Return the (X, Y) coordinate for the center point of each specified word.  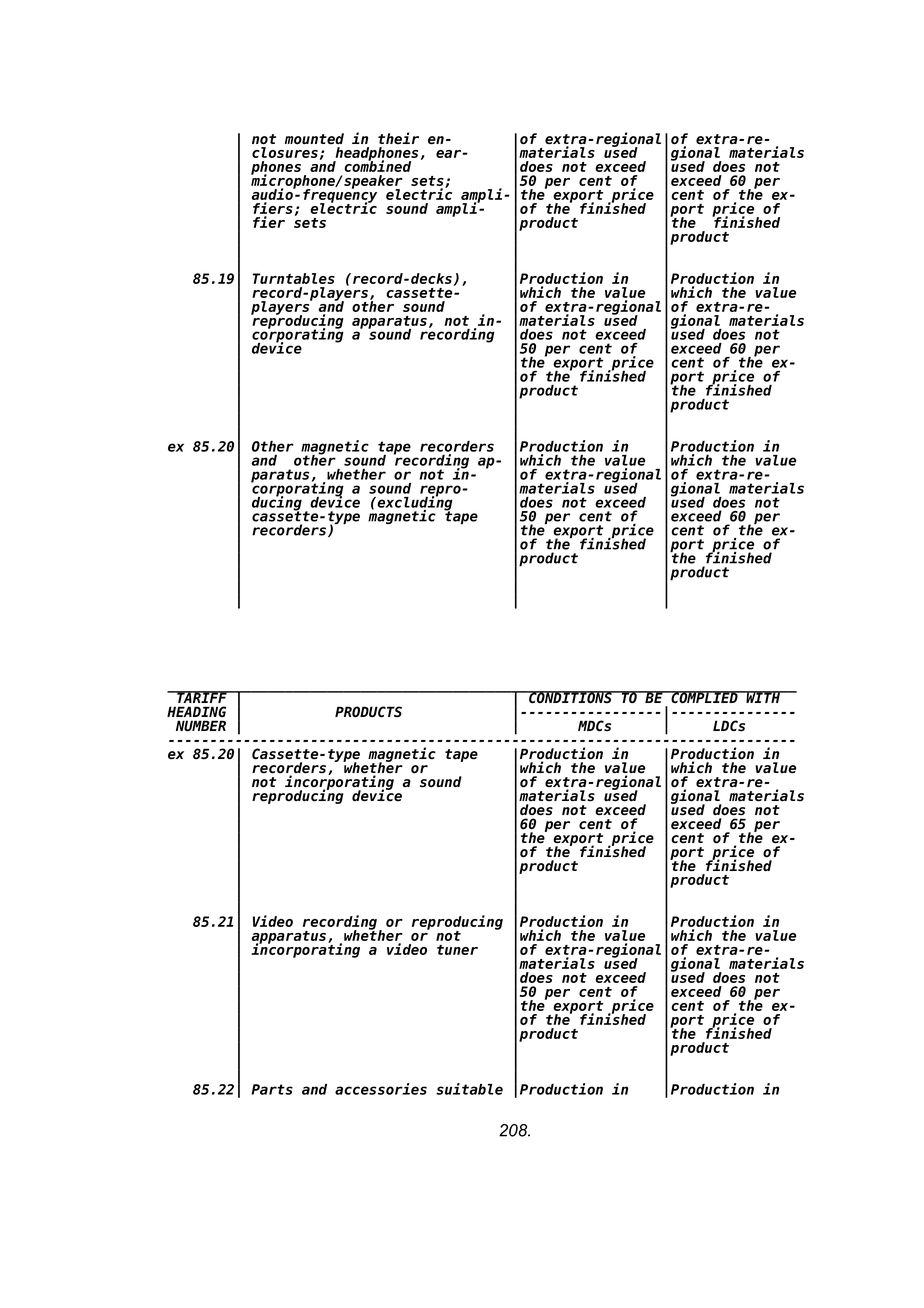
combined (377, 166)
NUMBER (201, 726)
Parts (272, 1089)
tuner (457, 950)
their (398, 138)
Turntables (294, 278)
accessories (381, 1089)
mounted (314, 139)
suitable (469, 1089)
